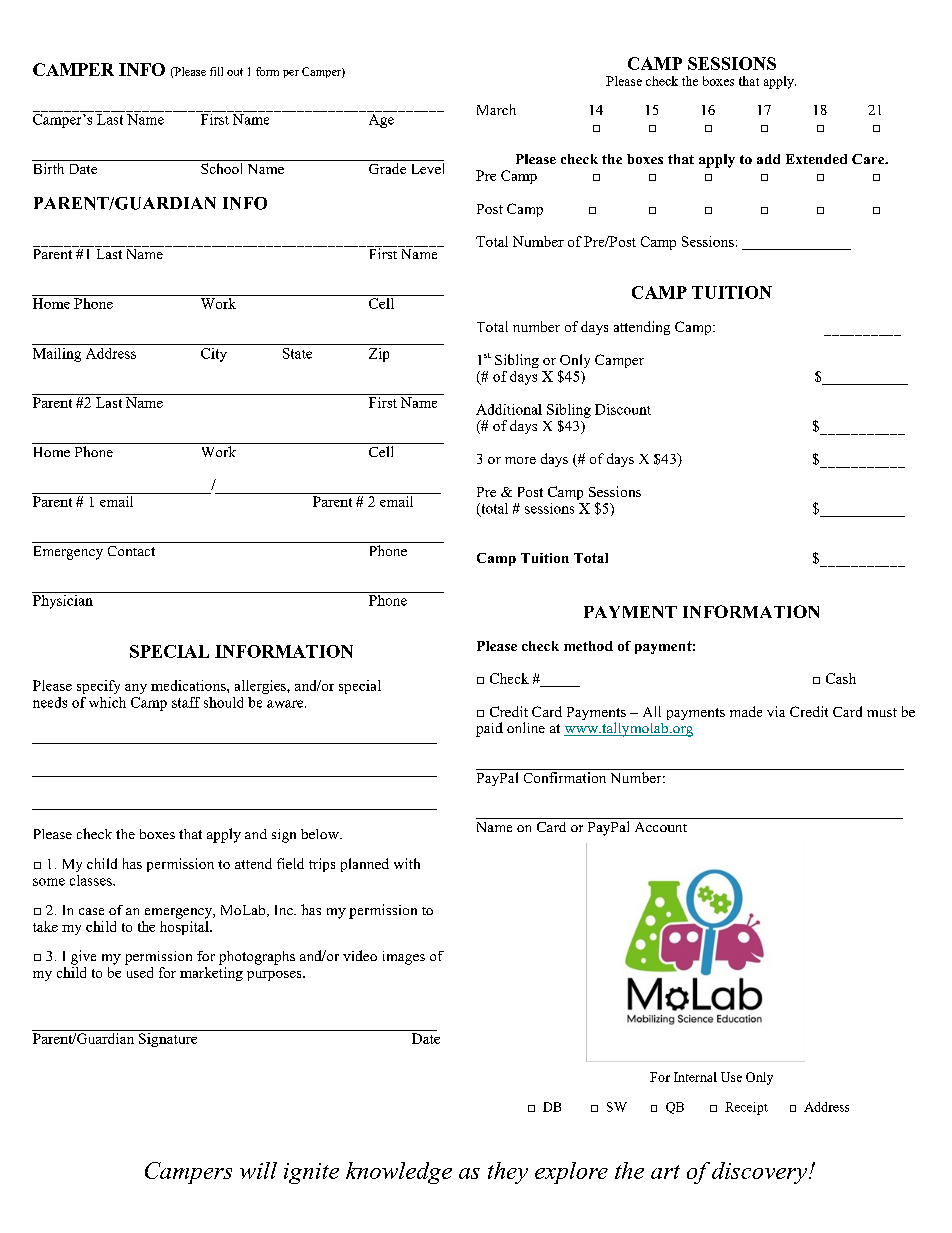 This document has width=952, height=1233. What do you see at coordinates (661, 827) in the document?
I see `Account` at bounding box center [661, 827].
